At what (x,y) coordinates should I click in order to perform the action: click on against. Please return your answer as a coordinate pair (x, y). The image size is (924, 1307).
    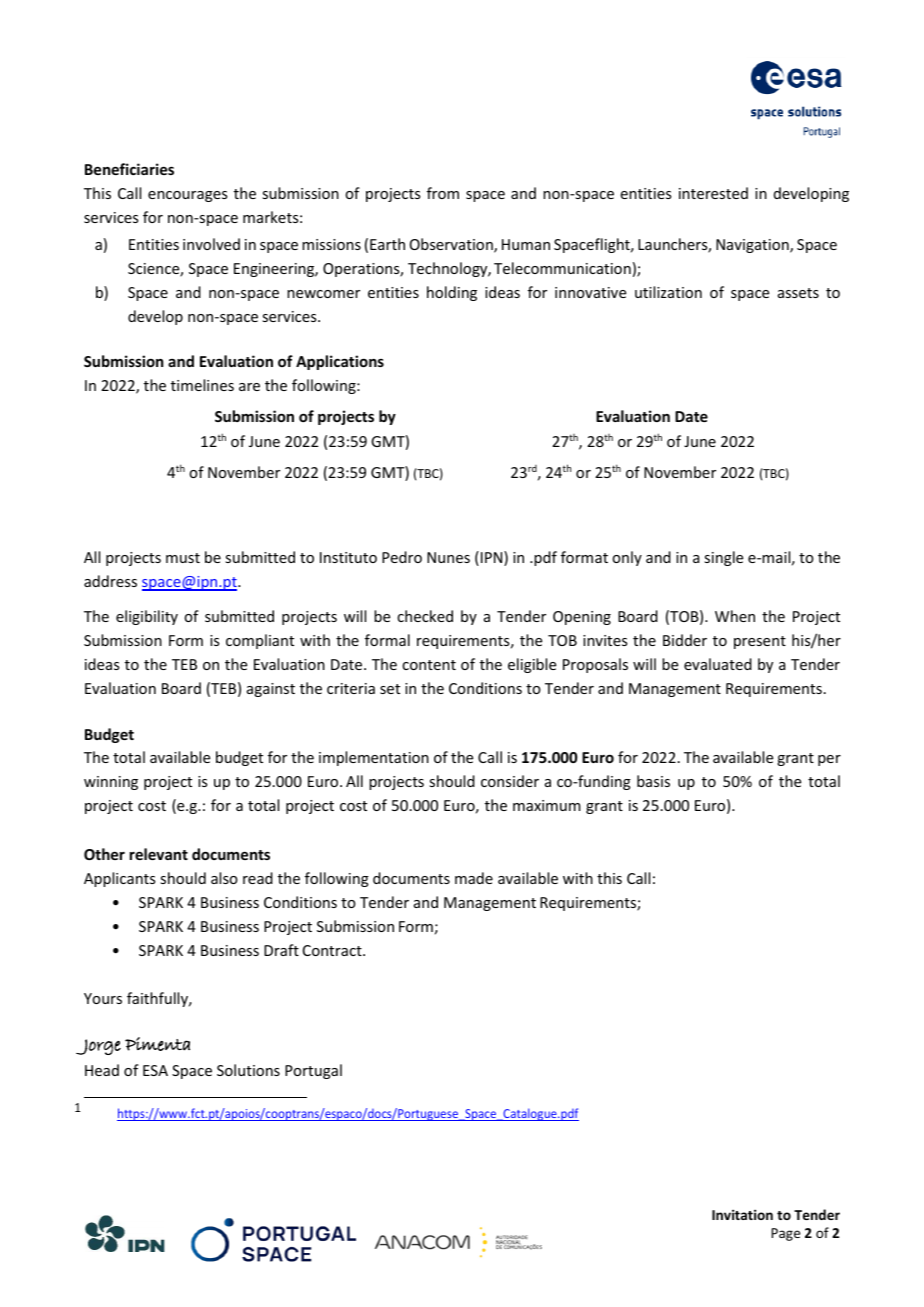
    Looking at the image, I should click on (271, 690).
